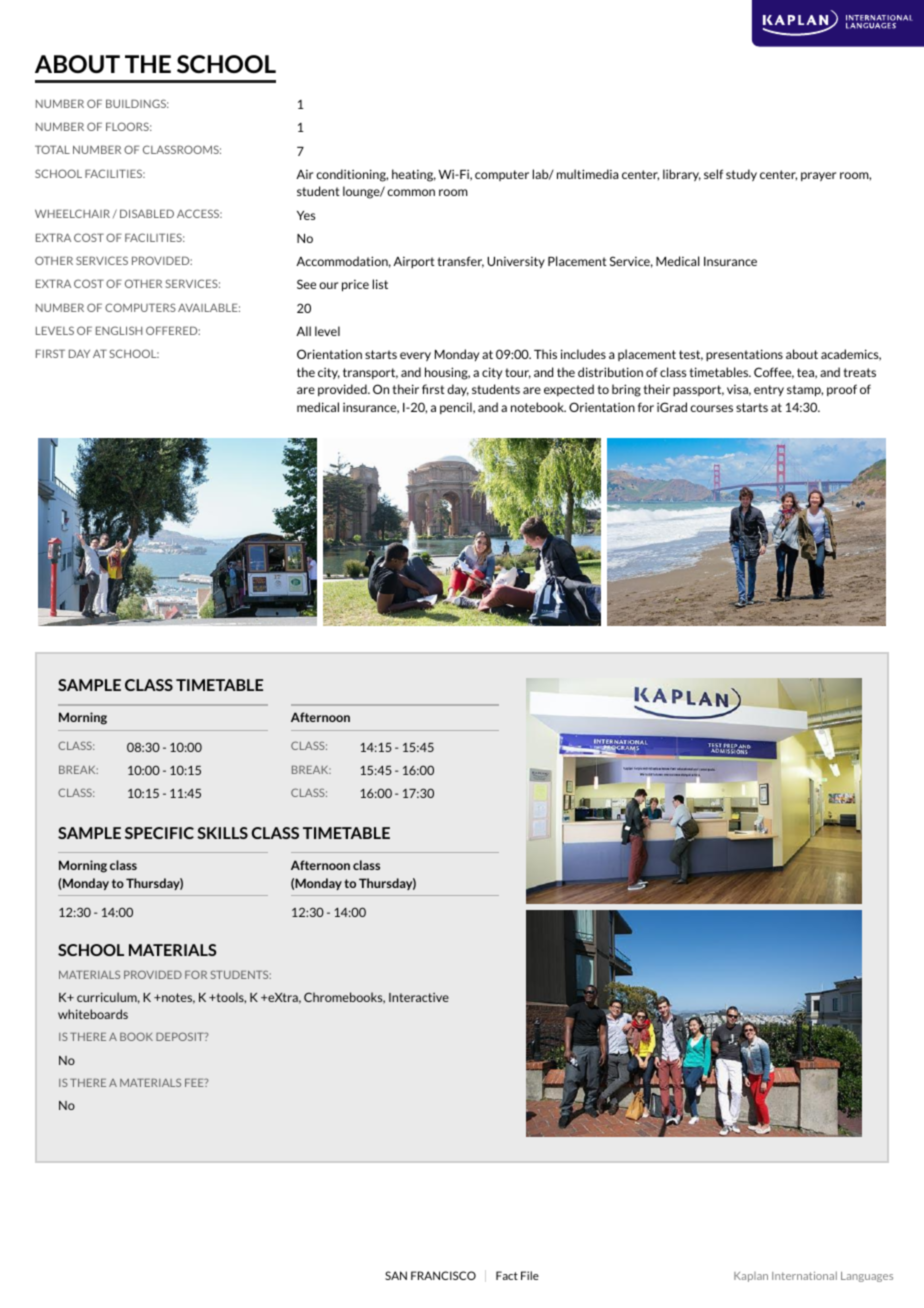  What do you see at coordinates (396, 1275) in the document?
I see `SAN` at bounding box center [396, 1275].
